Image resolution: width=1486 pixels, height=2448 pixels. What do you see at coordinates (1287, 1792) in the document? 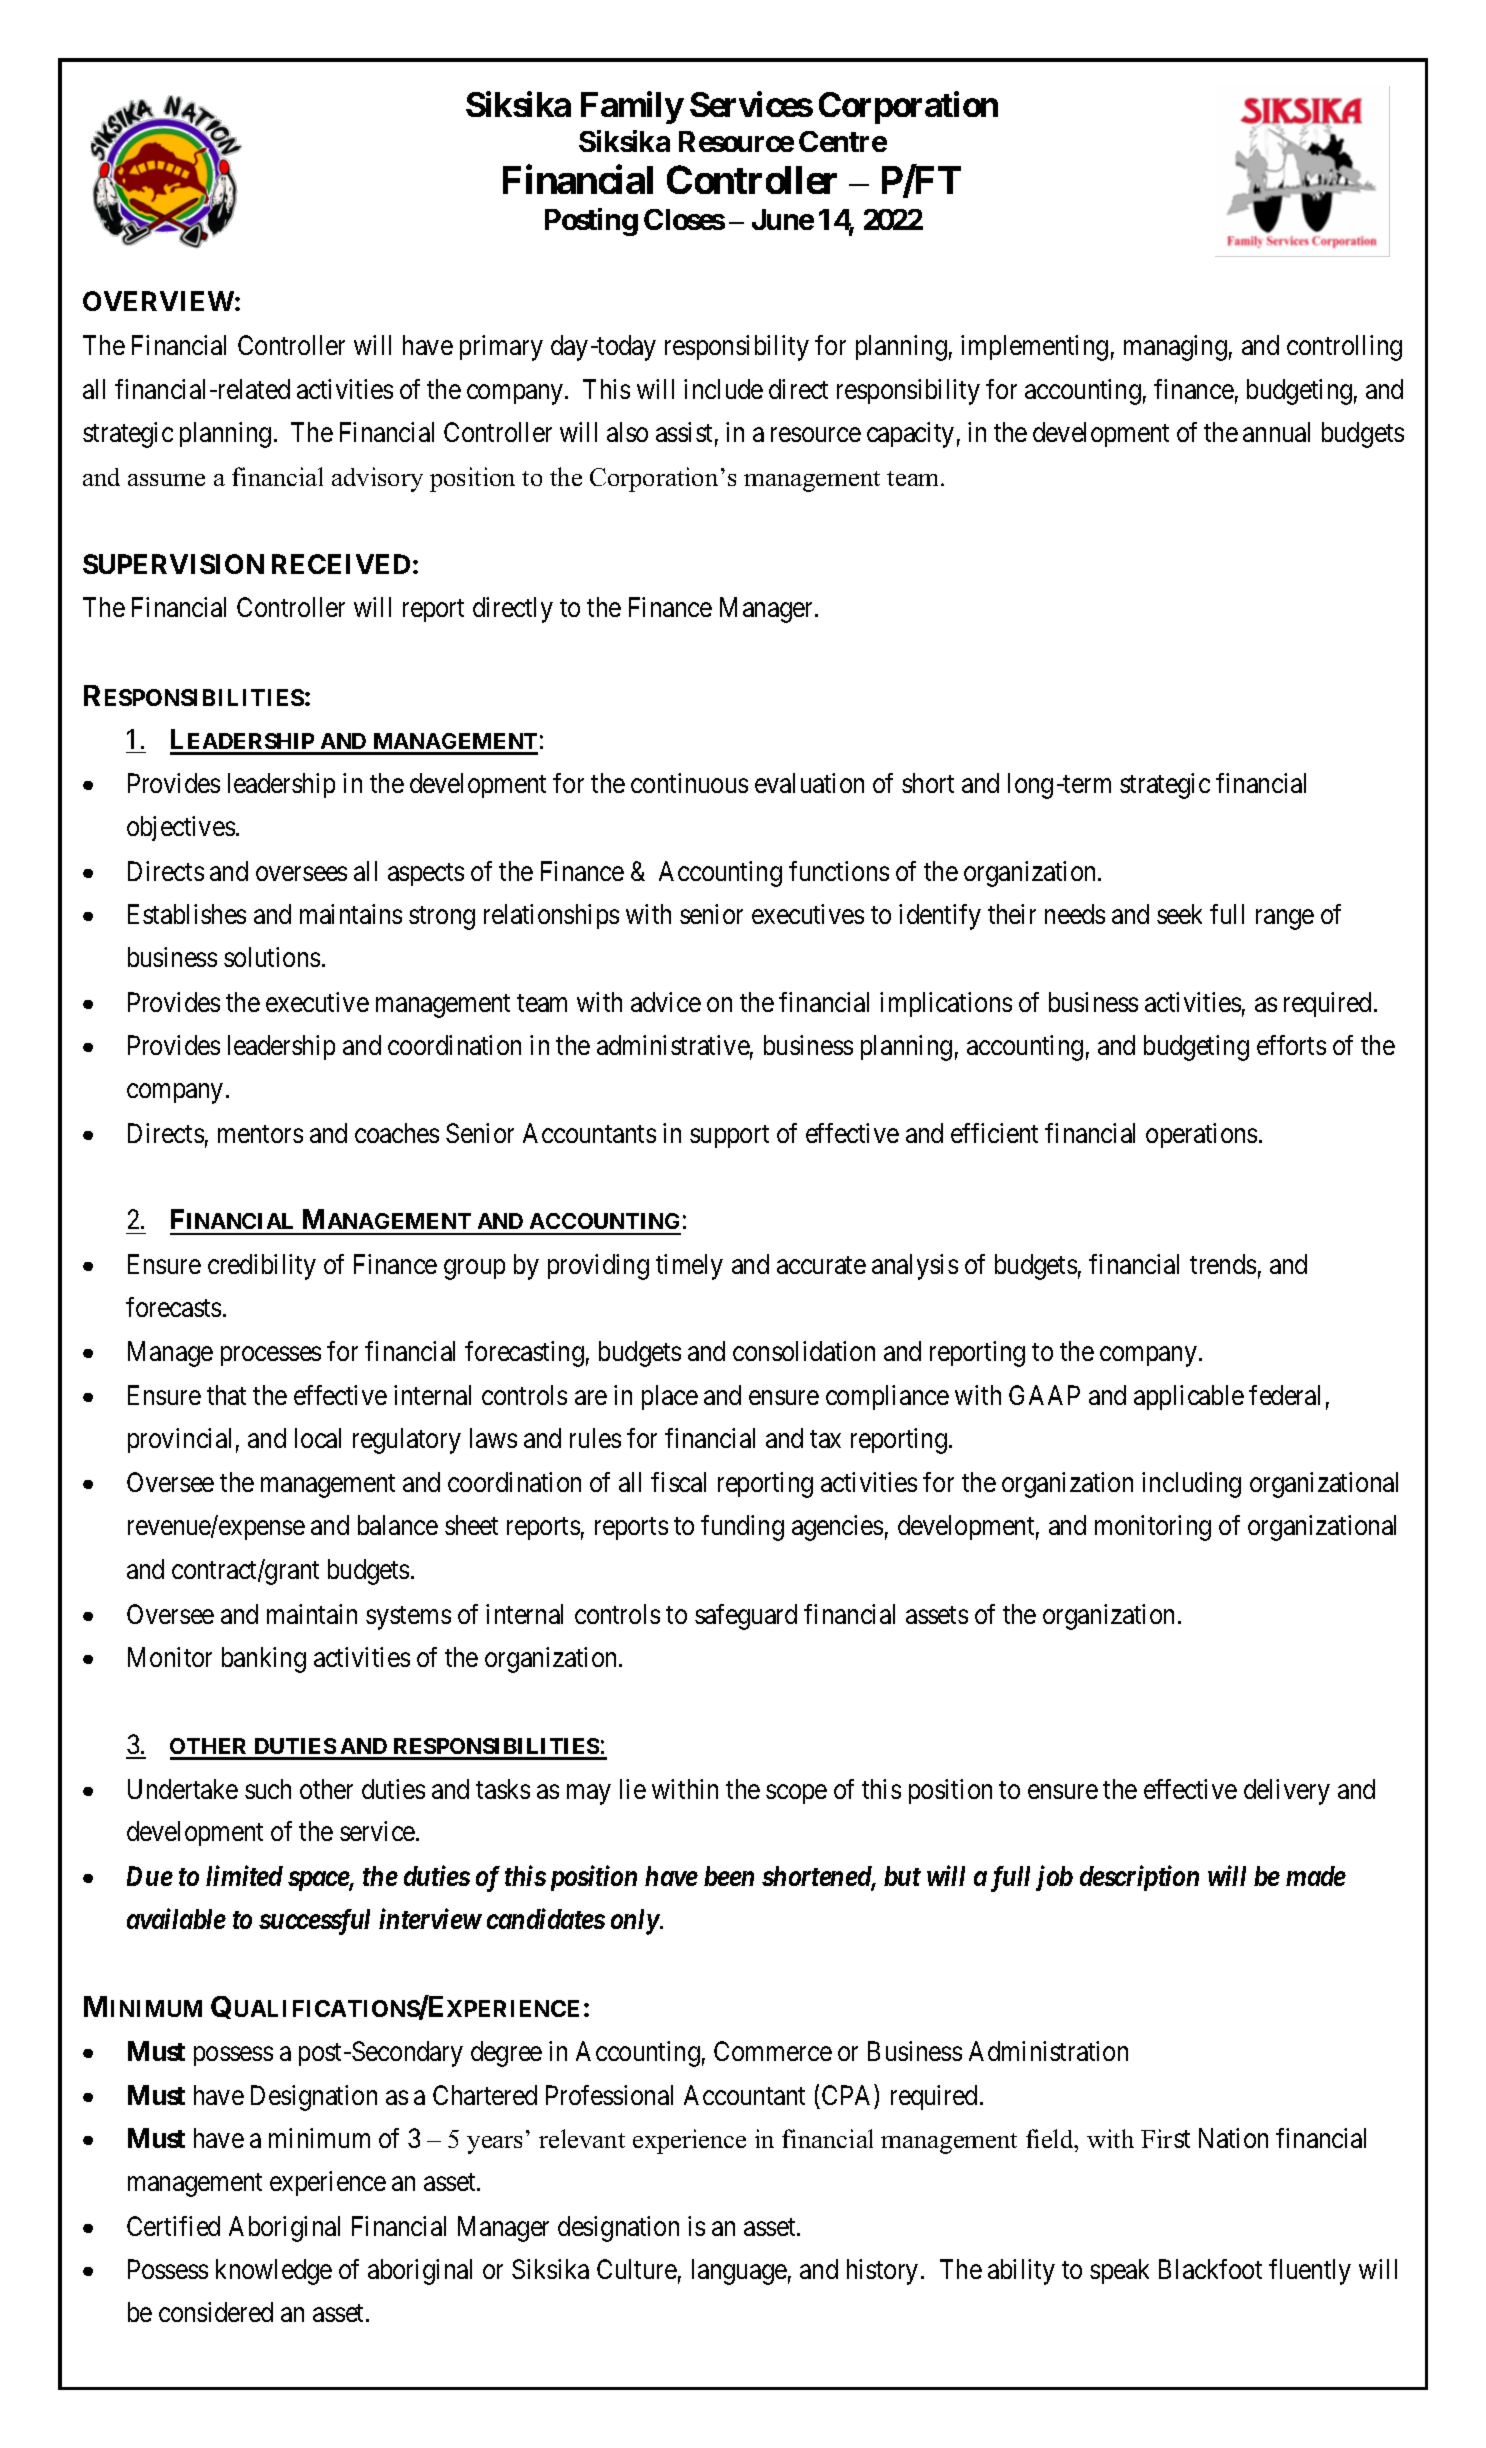
I see `delivery` at bounding box center [1287, 1792].
